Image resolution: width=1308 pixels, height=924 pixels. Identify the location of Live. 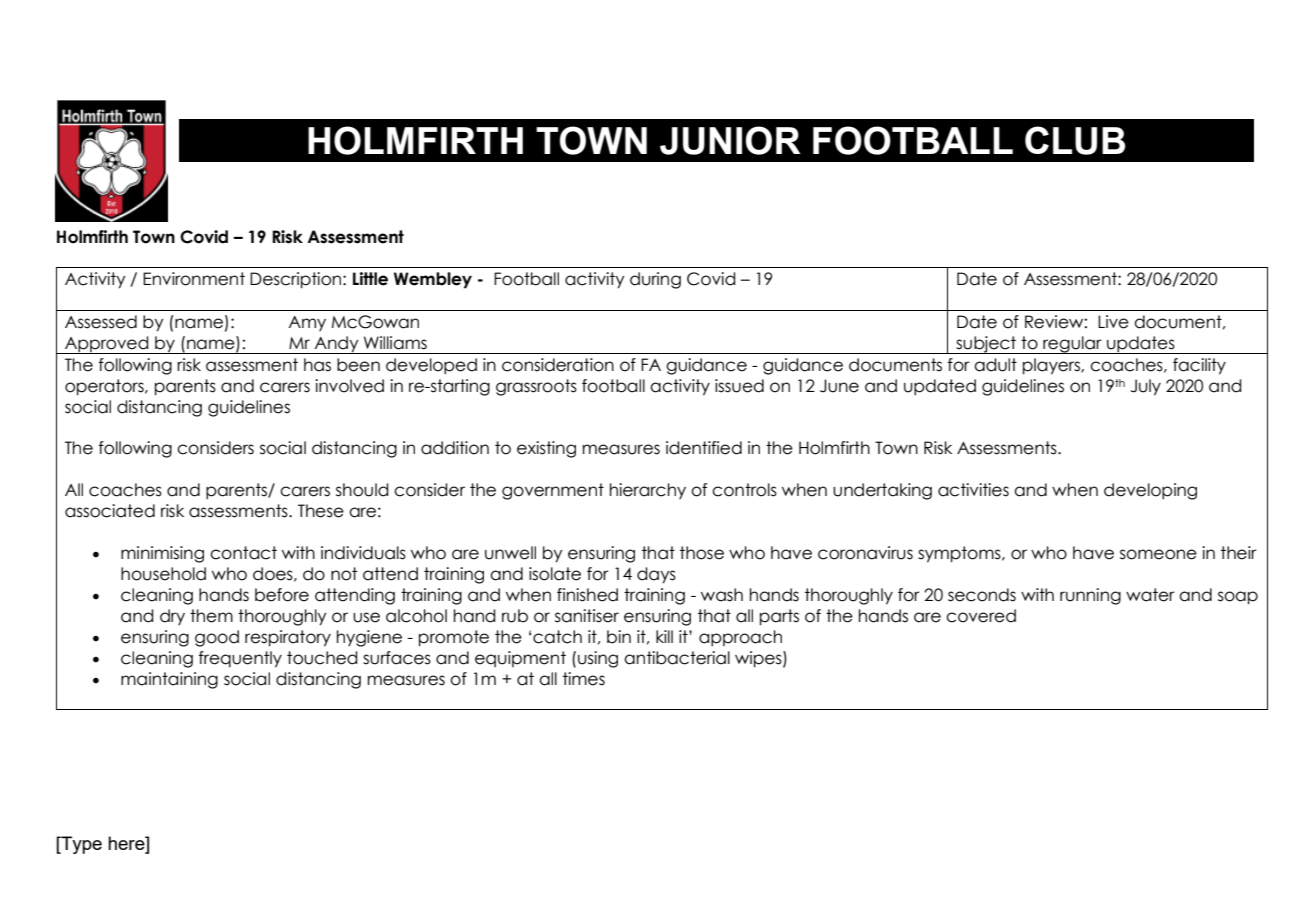
(1113, 322).
